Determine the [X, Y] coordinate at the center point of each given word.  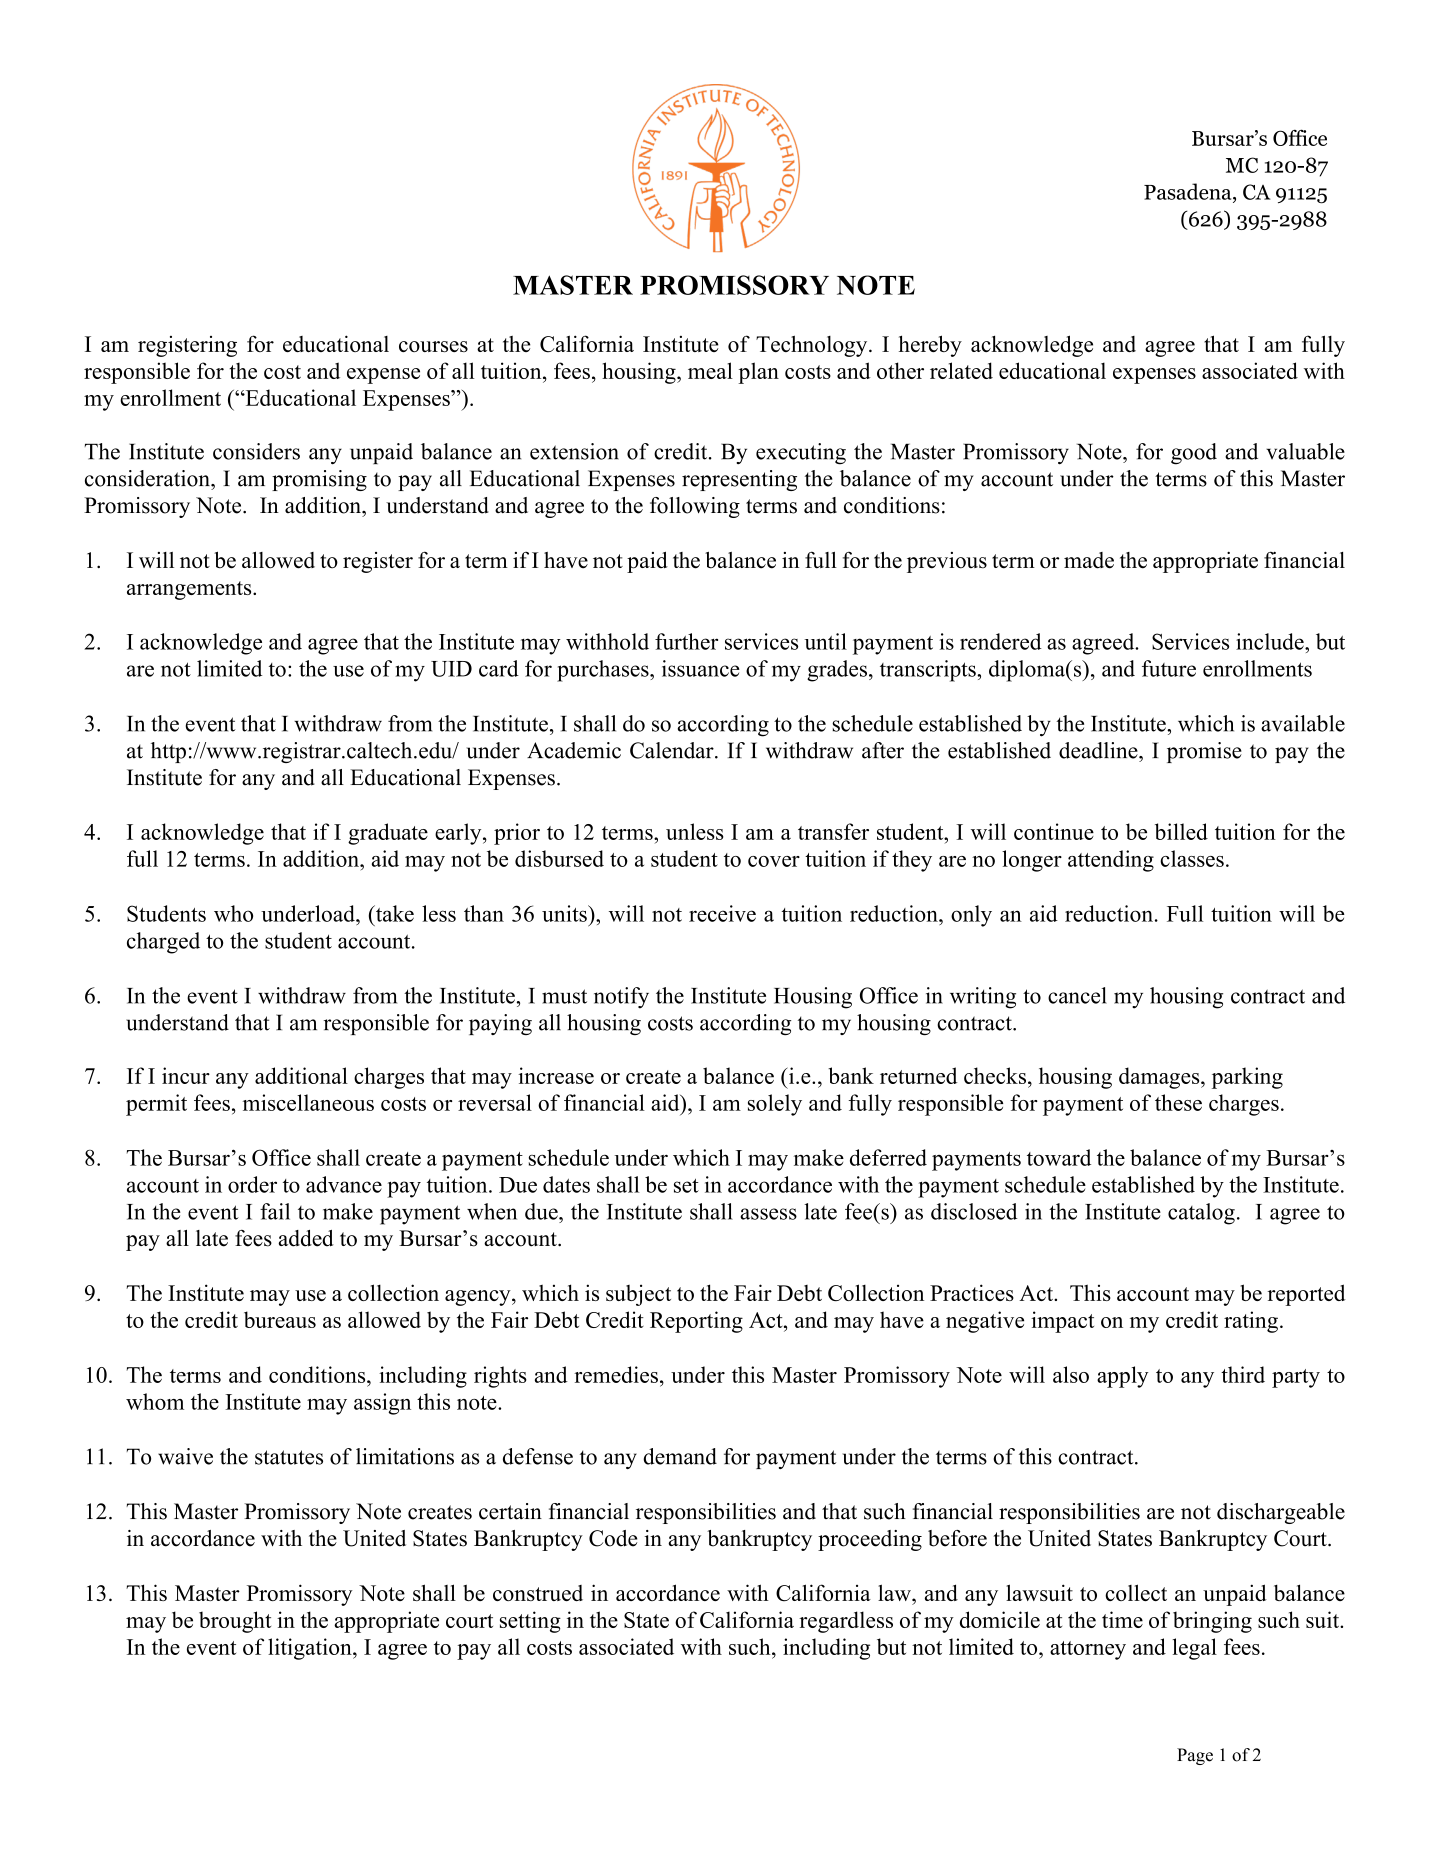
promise [1204, 752]
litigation [311, 1649]
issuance [701, 668]
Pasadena [1189, 191]
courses [433, 346]
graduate [388, 834]
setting [530, 1622]
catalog [1201, 1214]
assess [768, 1214]
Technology [813, 346]
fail [275, 1211]
